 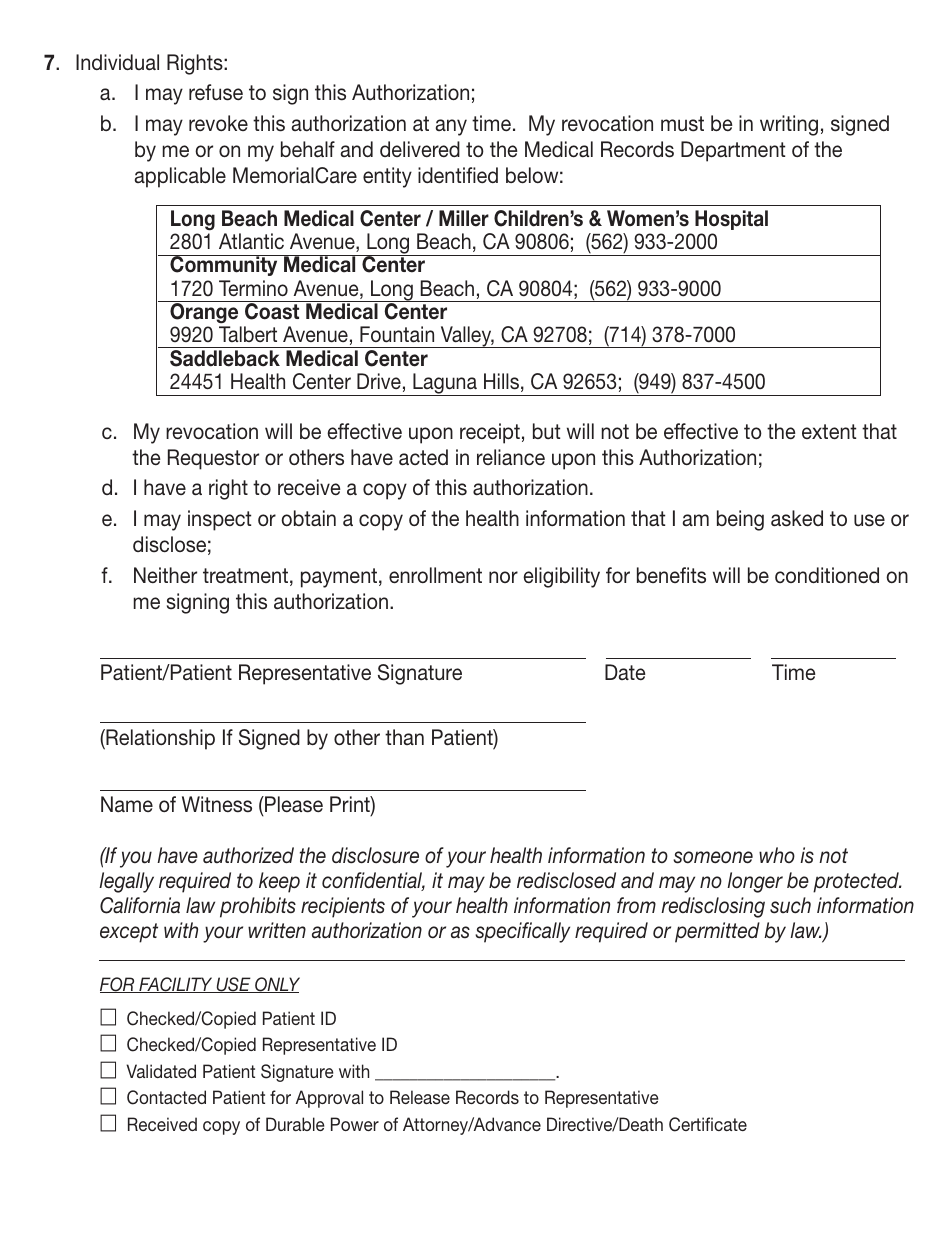 What do you see at coordinates (789, 125) in the screenshot?
I see `writing` at bounding box center [789, 125].
